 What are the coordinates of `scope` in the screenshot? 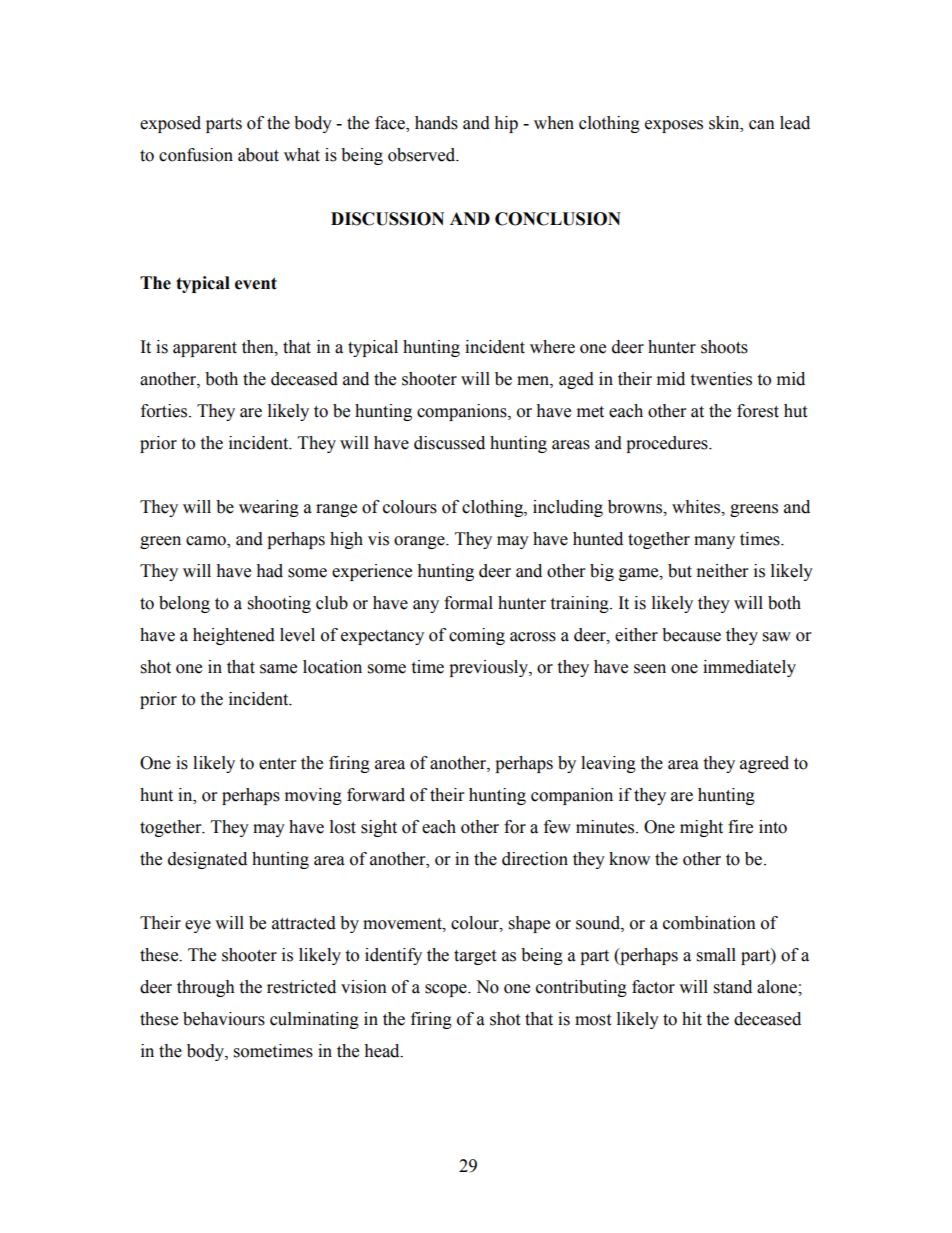 It's located at (447, 990).
